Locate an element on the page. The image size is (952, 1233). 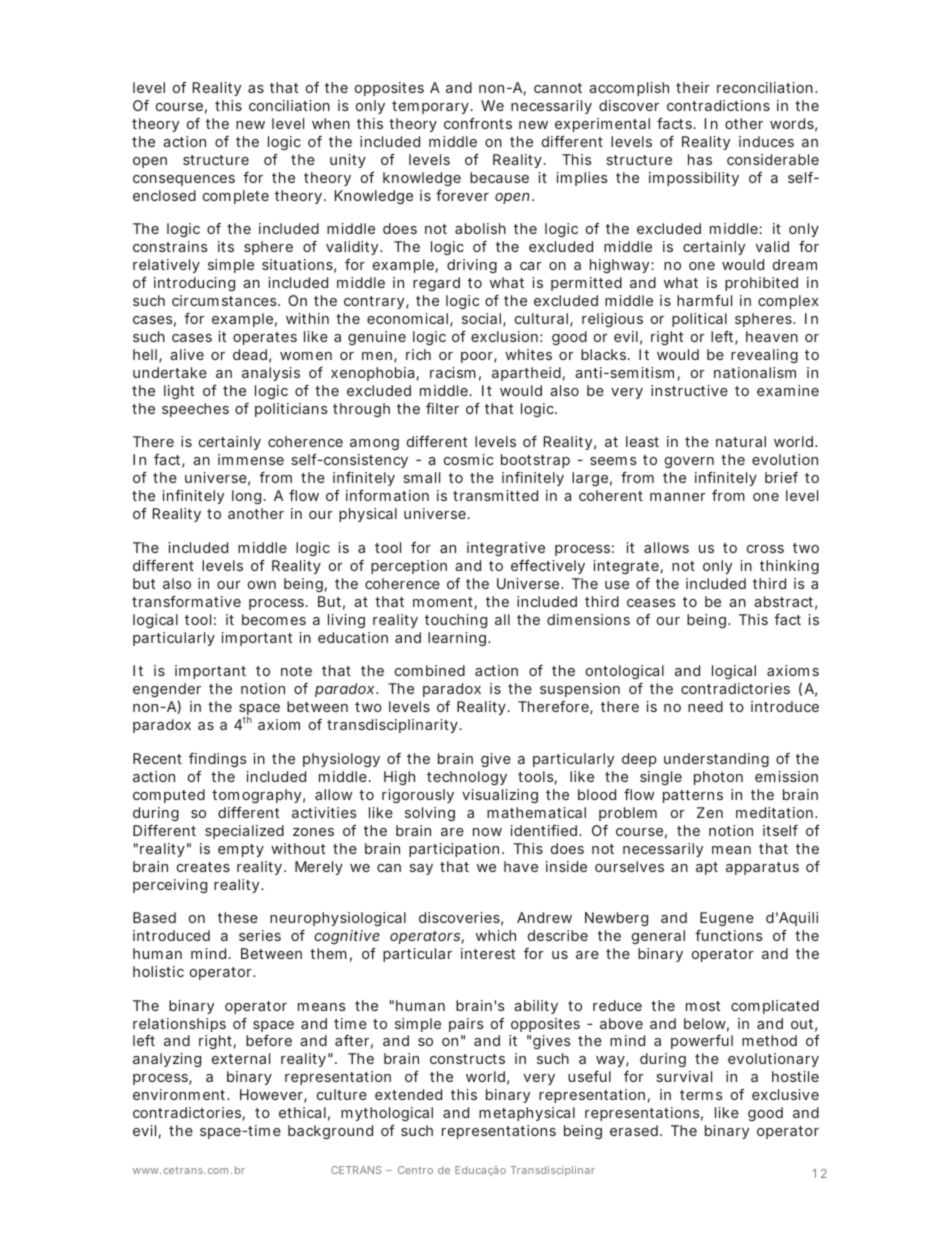
contradictions is located at coordinates (718, 105).
